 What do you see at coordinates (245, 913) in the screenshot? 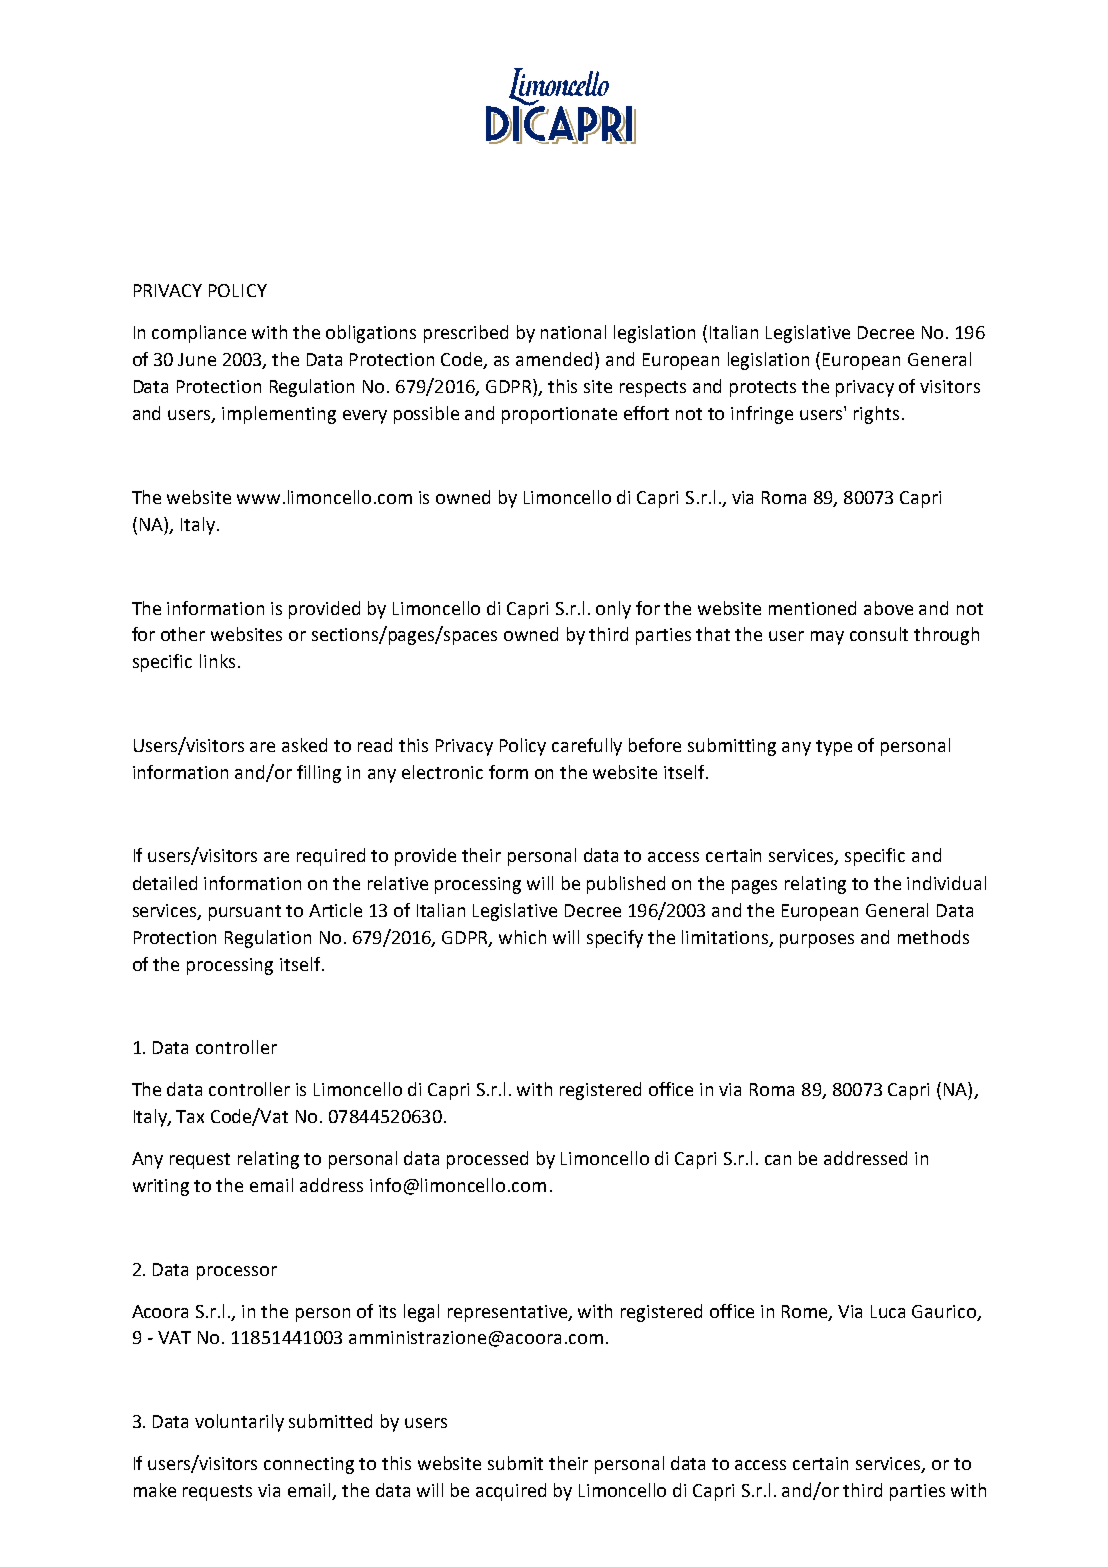
I see `pursuant` at bounding box center [245, 913].
